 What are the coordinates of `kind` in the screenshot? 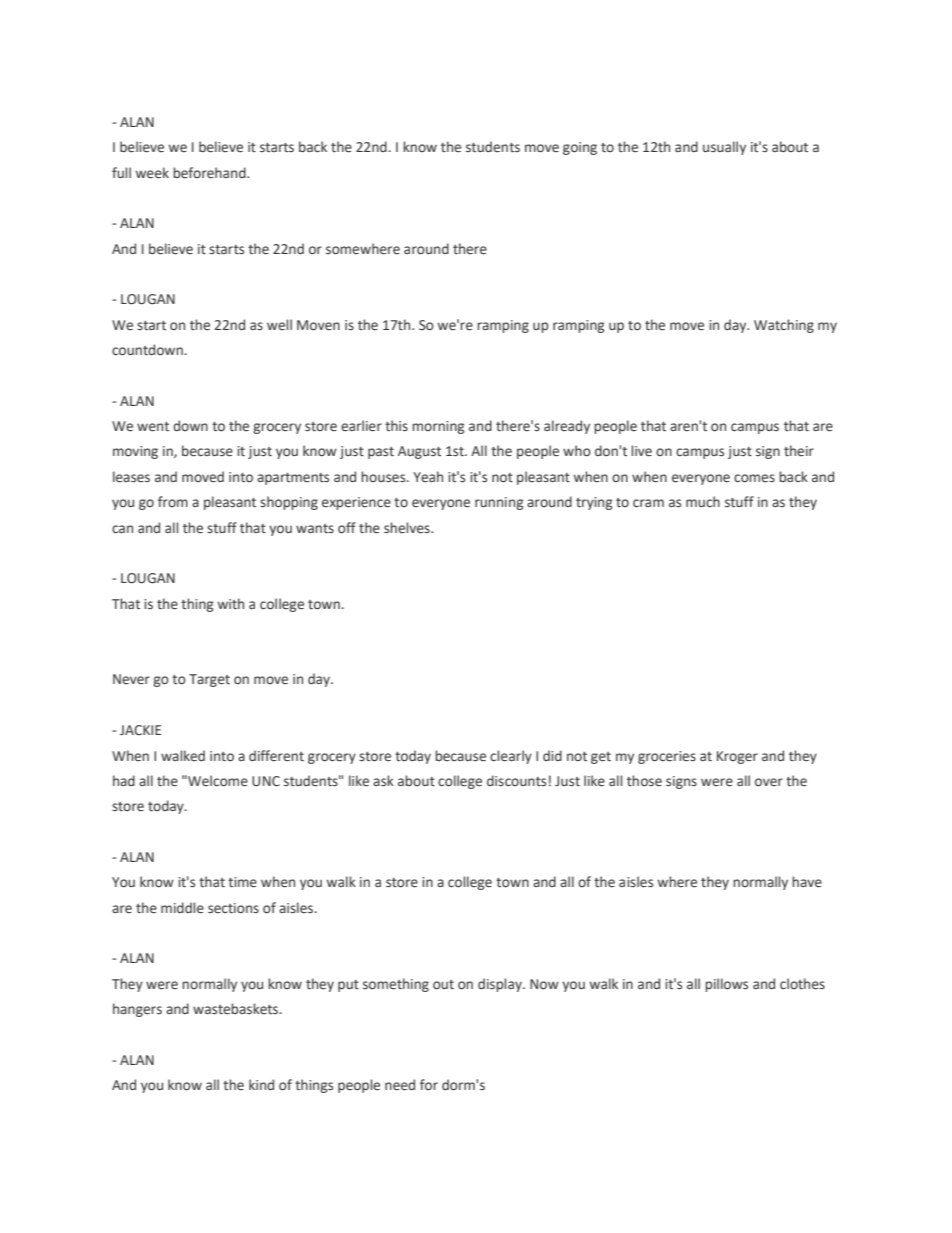 It's located at (261, 1084).
